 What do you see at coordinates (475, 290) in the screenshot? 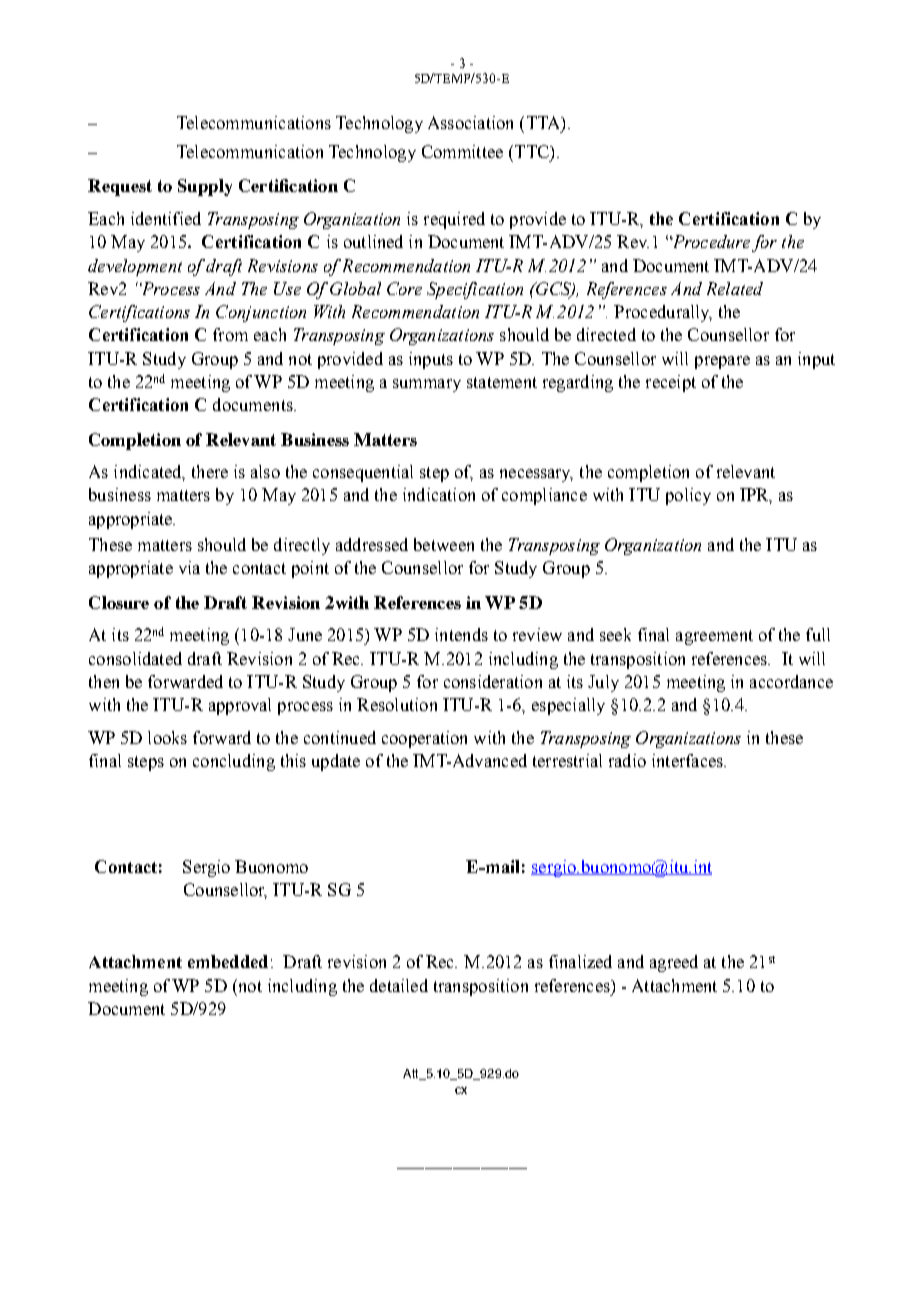
I see `Specification` at bounding box center [475, 290].
